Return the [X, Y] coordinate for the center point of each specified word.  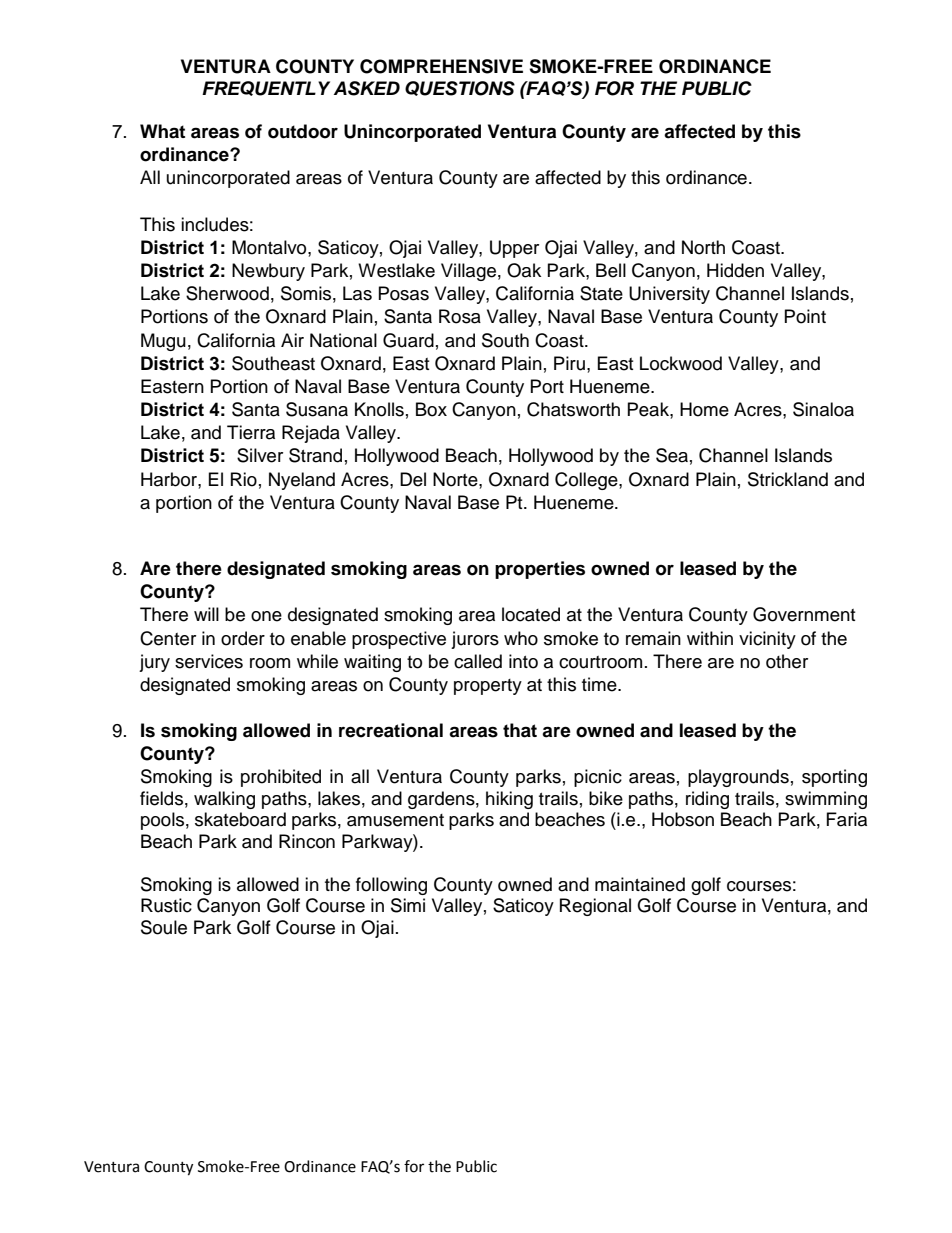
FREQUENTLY [266, 88]
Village [468, 272]
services [209, 661]
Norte [456, 479]
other [787, 661]
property [488, 687]
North [703, 247]
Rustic [166, 905]
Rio [244, 479]
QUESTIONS [460, 88]
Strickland [788, 479]
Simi [408, 905]
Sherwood [227, 293]
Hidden [735, 270]
